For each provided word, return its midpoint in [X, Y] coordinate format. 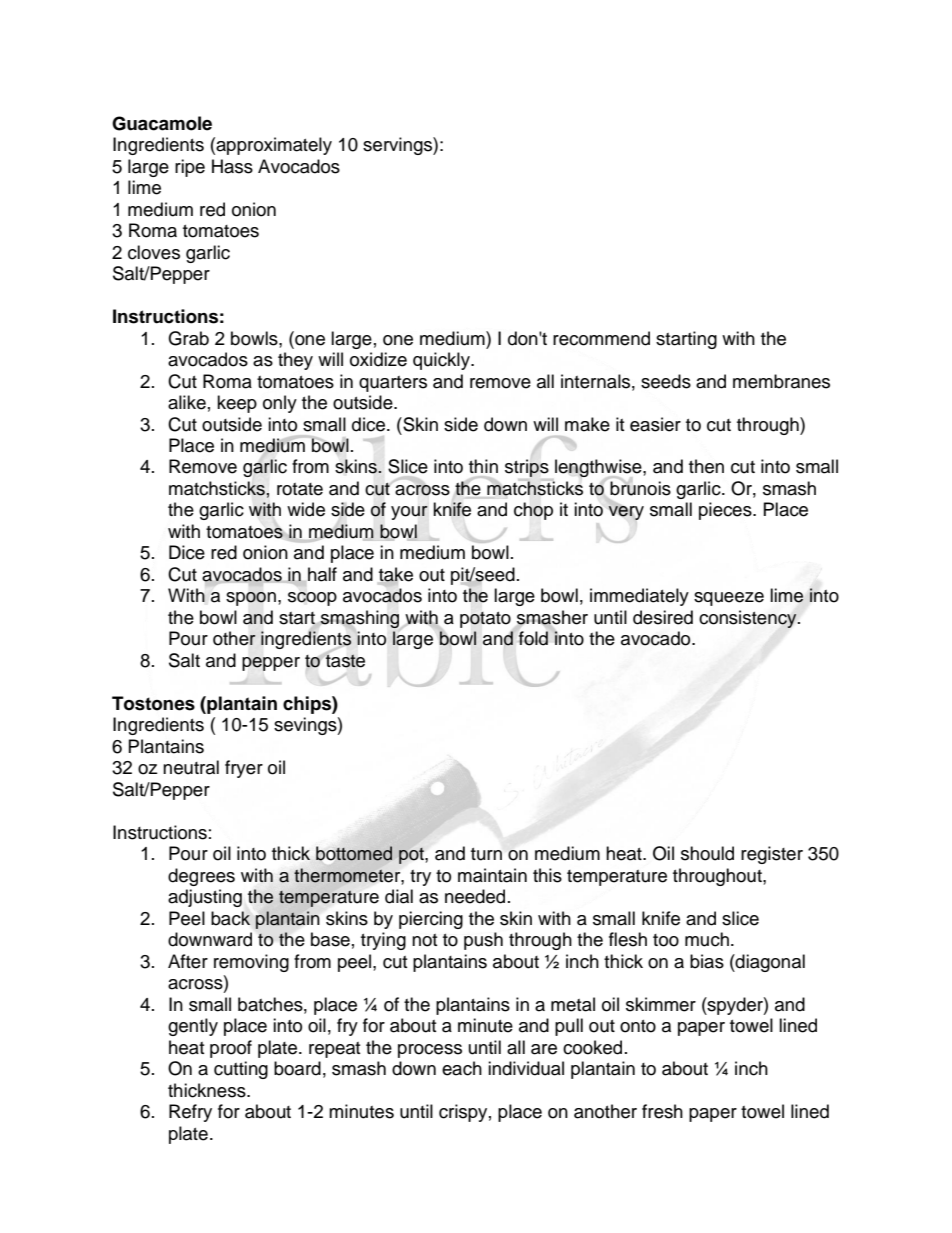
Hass [232, 166]
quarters [393, 384]
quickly [442, 361]
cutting [241, 1070]
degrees [201, 877]
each [462, 1068]
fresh [662, 1111]
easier [655, 424]
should [707, 853]
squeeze [729, 599]
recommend [601, 338]
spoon [251, 599]
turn [486, 854]
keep [237, 404]
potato [485, 620]
